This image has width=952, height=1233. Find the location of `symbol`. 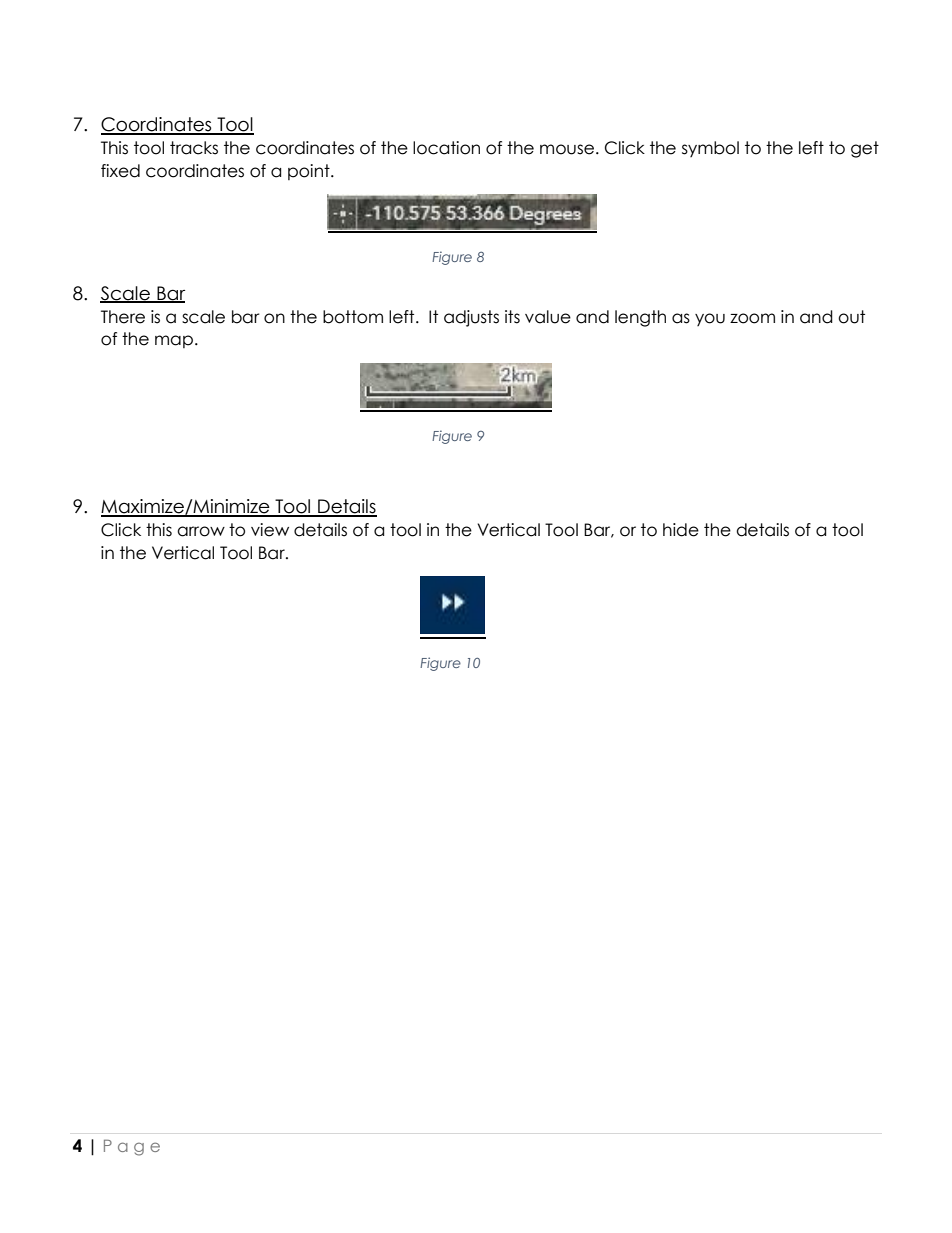

symbol is located at coordinates (710, 149).
